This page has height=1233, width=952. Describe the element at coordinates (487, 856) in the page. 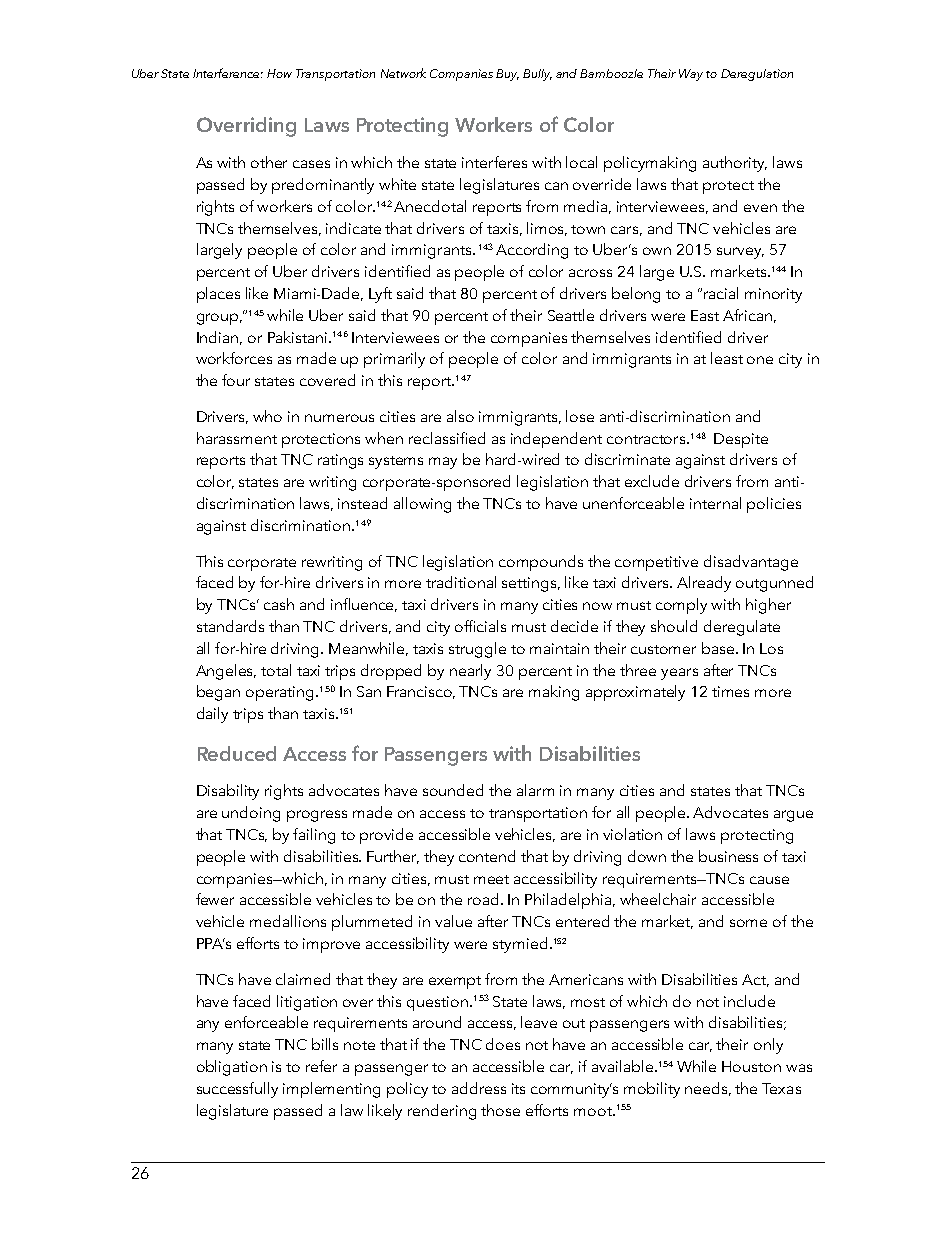

I see `contend` at that location.
